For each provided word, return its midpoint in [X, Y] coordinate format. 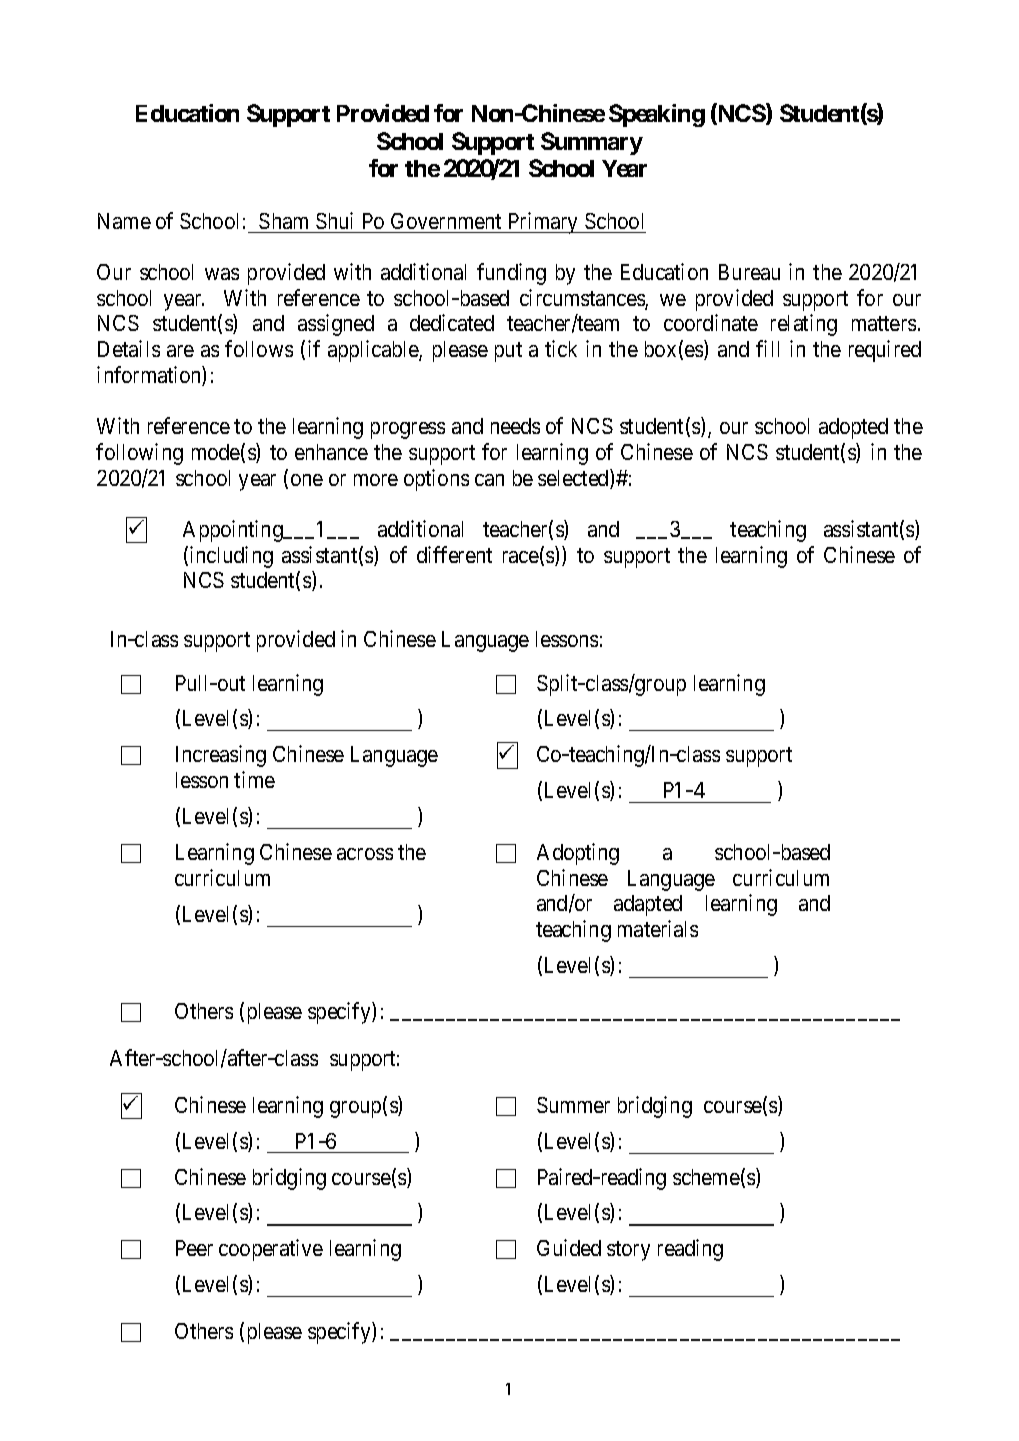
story [628, 1251]
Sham [283, 221]
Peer [194, 1248]
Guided [569, 1247]
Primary [543, 223]
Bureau [749, 272]
